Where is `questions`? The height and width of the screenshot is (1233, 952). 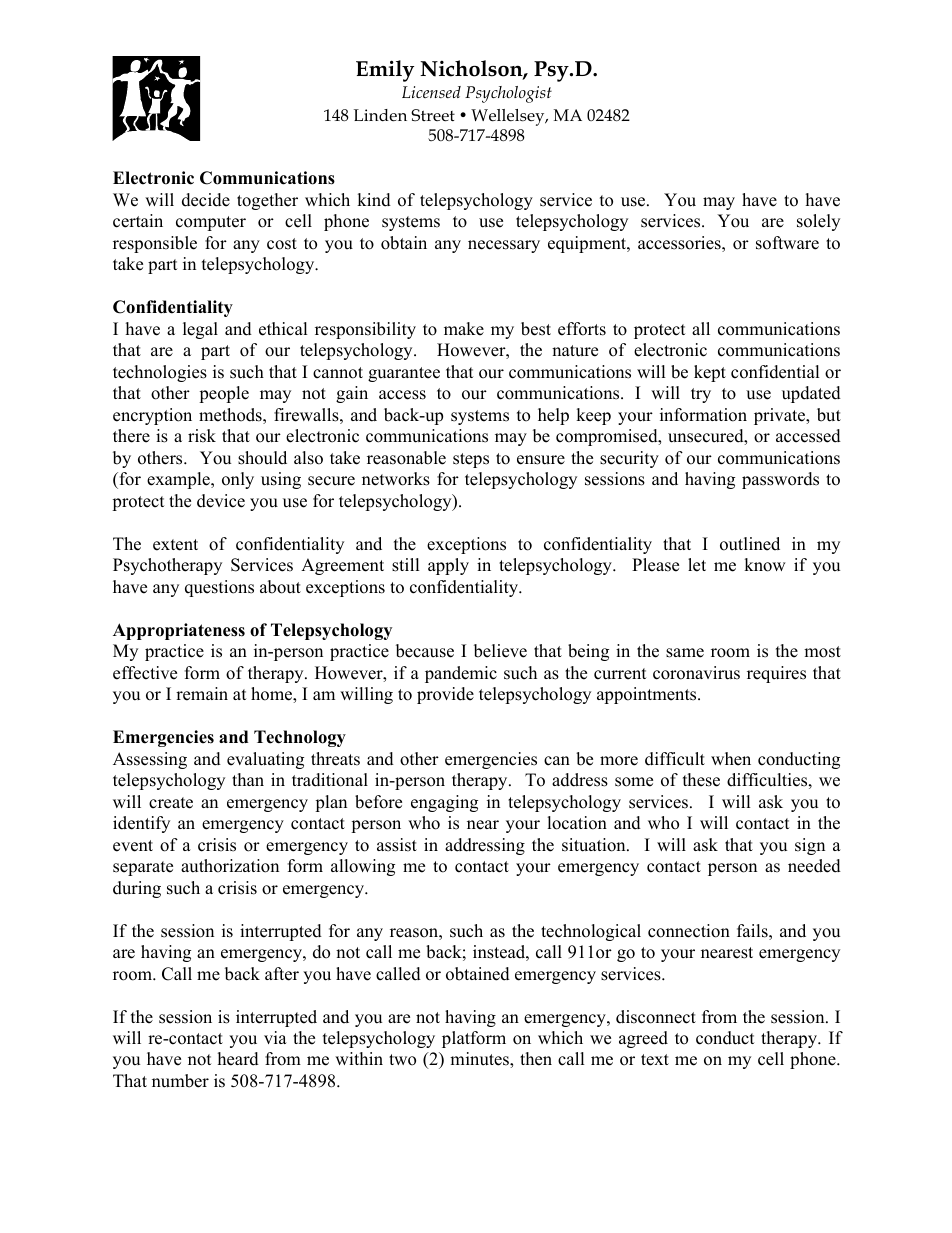 questions is located at coordinates (219, 588).
